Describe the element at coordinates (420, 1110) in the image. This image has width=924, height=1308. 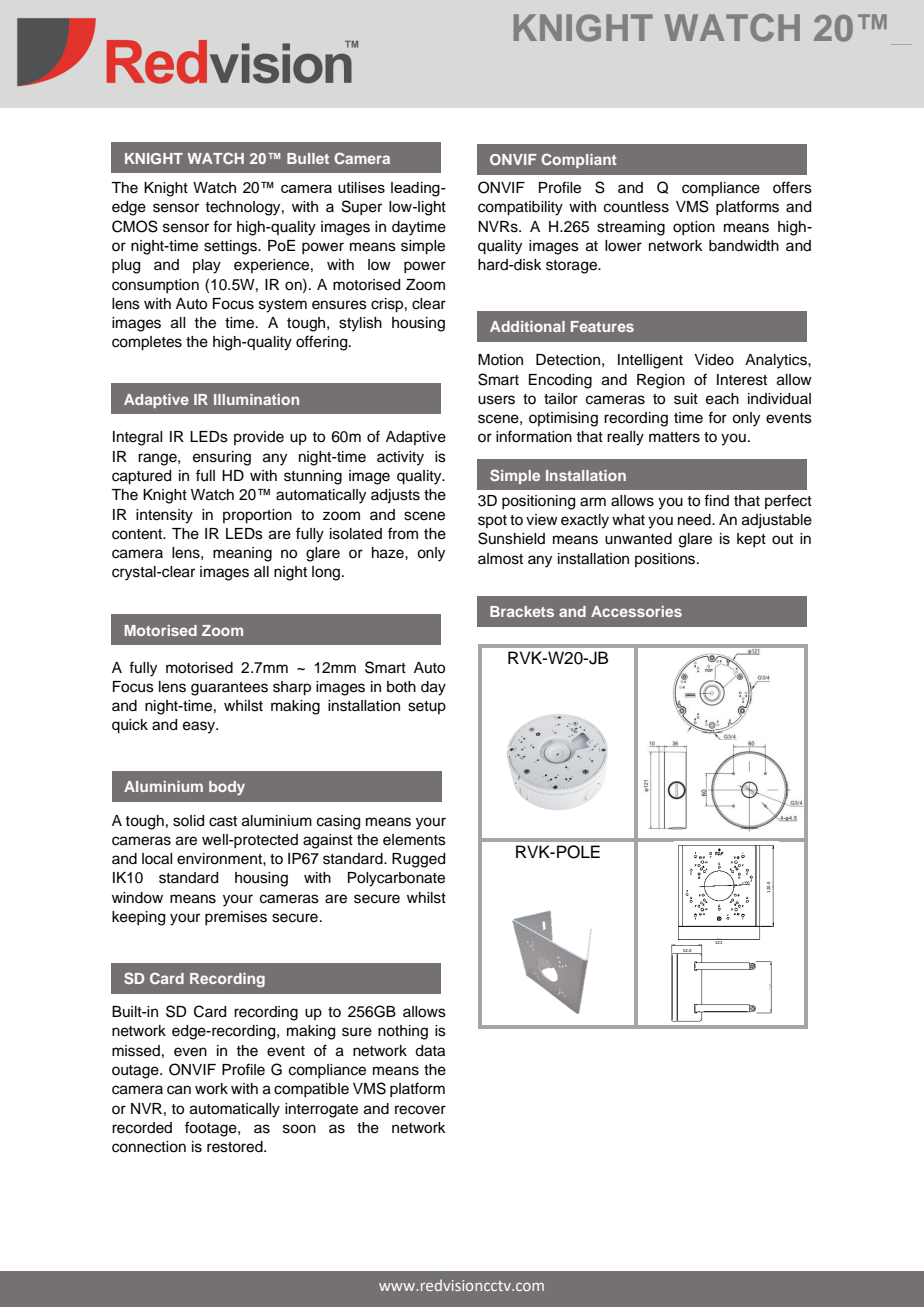
I see `recover` at that location.
